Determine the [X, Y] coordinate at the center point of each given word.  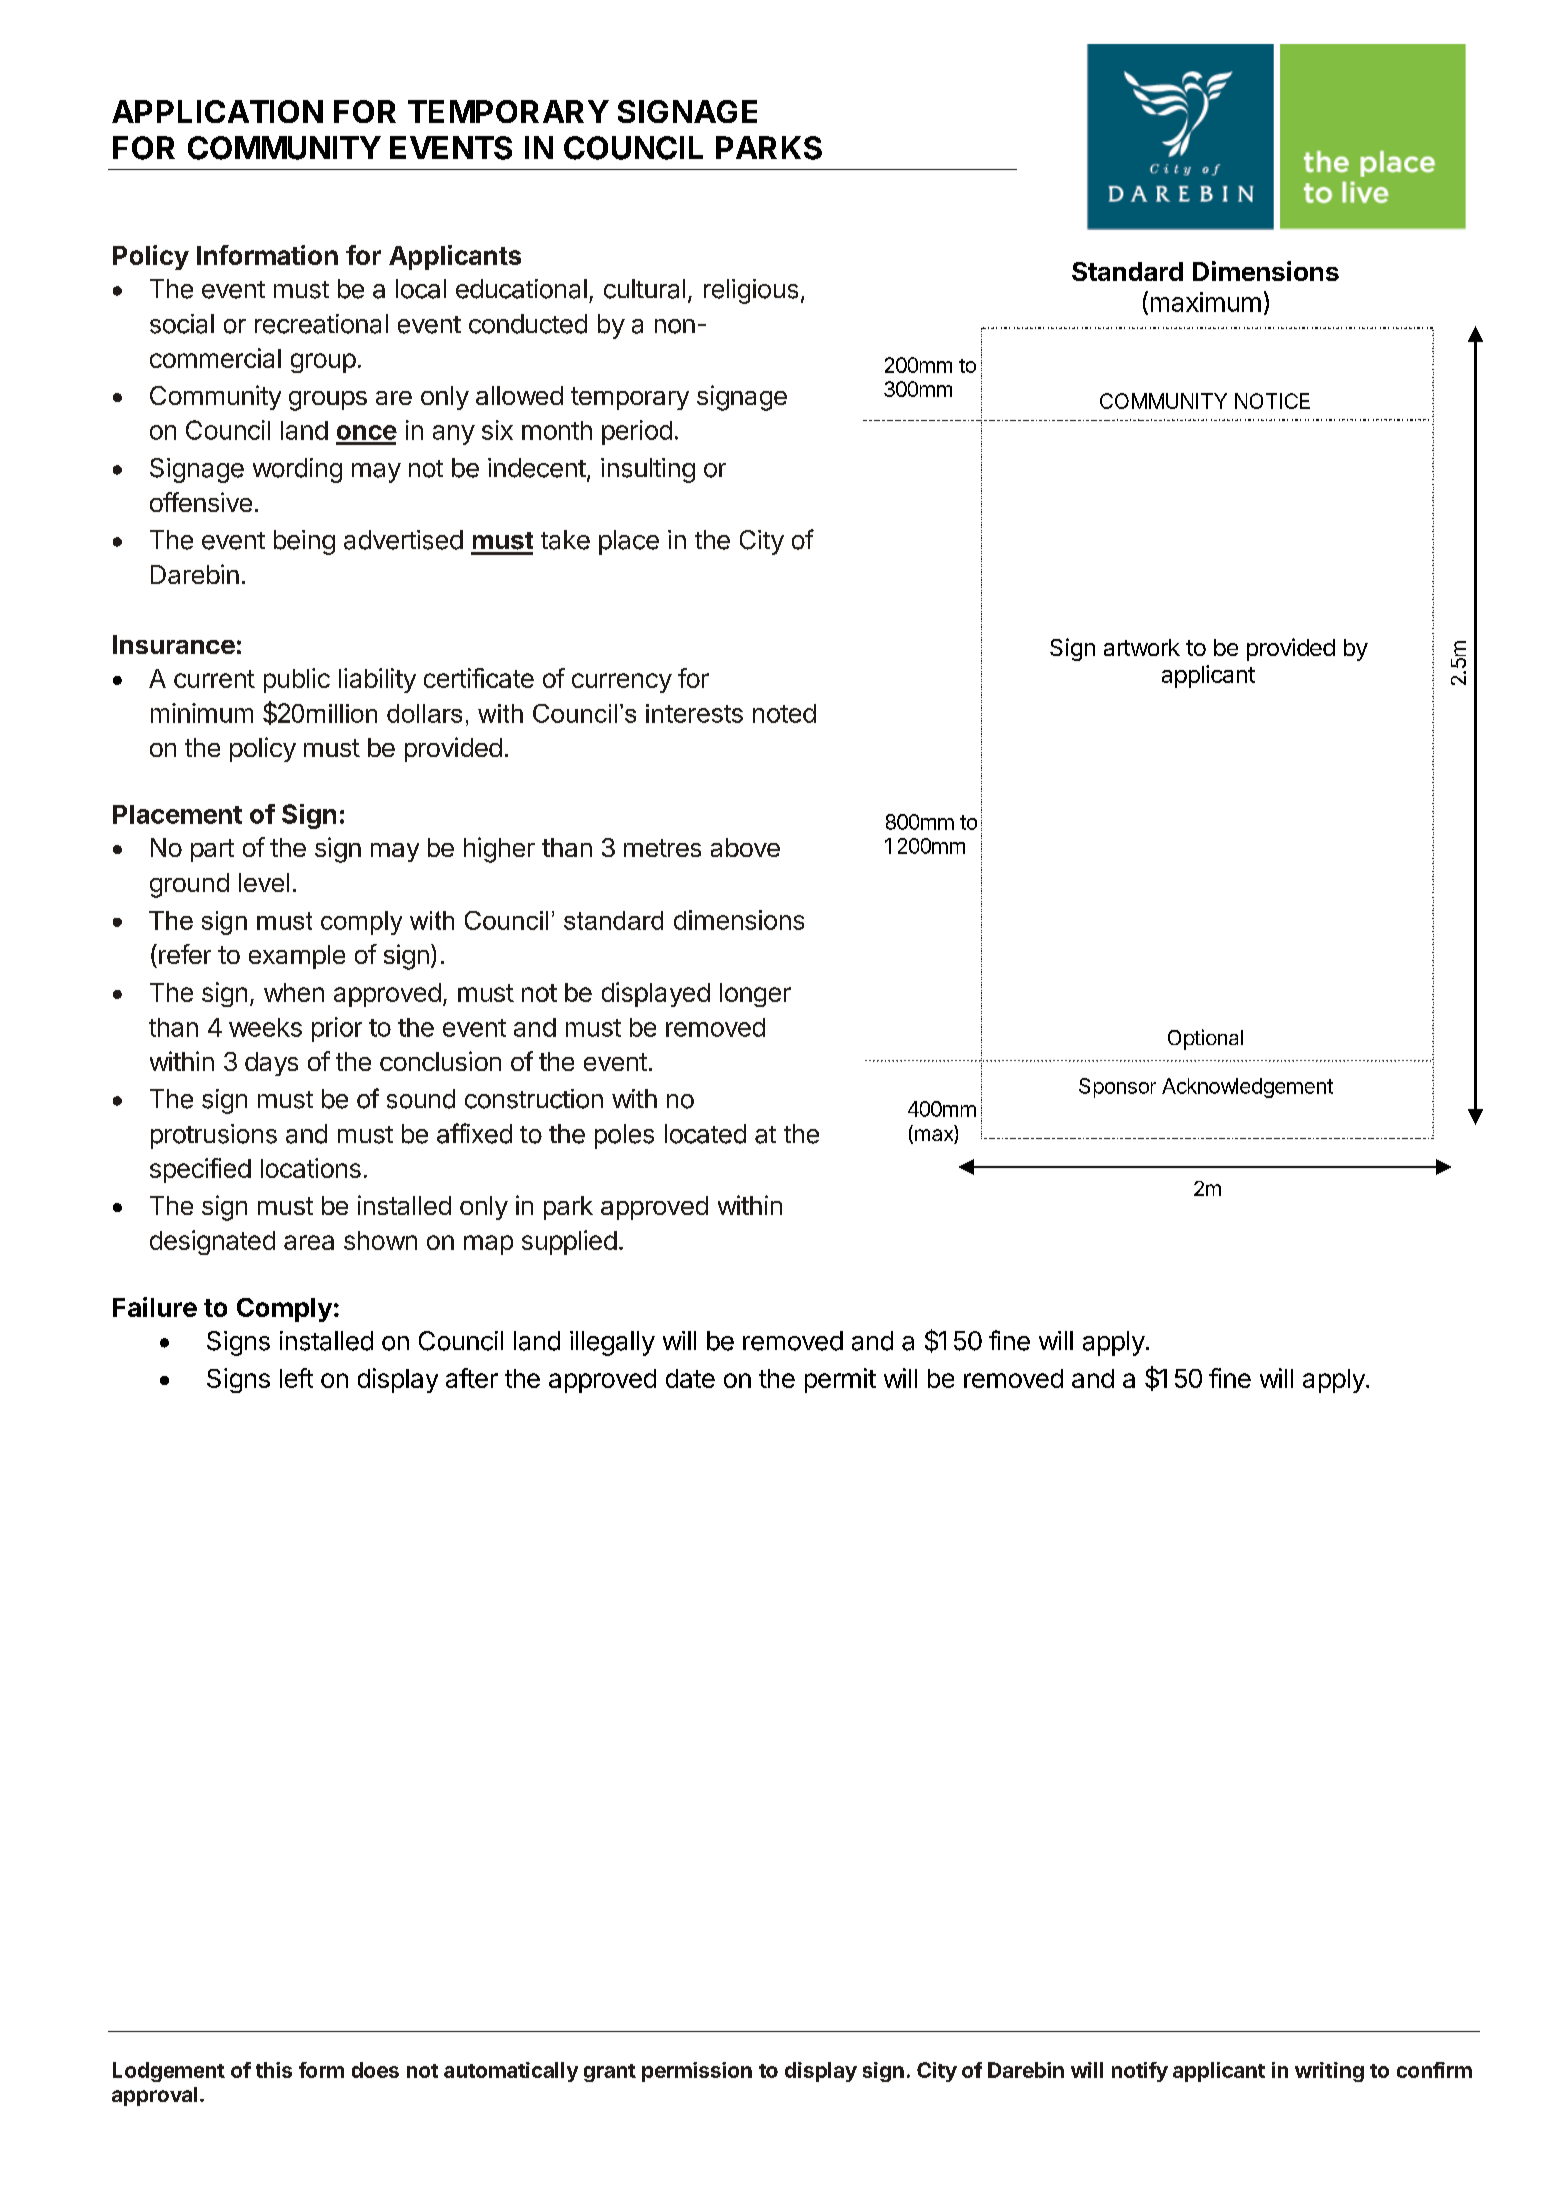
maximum [1206, 302]
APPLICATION [217, 111]
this [274, 2070]
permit [840, 1380]
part [212, 850]
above [745, 847]
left [296, 1378]
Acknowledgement [1247, 1088]
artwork [1142, 647]
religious [751, 291]
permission [697, 2072]
